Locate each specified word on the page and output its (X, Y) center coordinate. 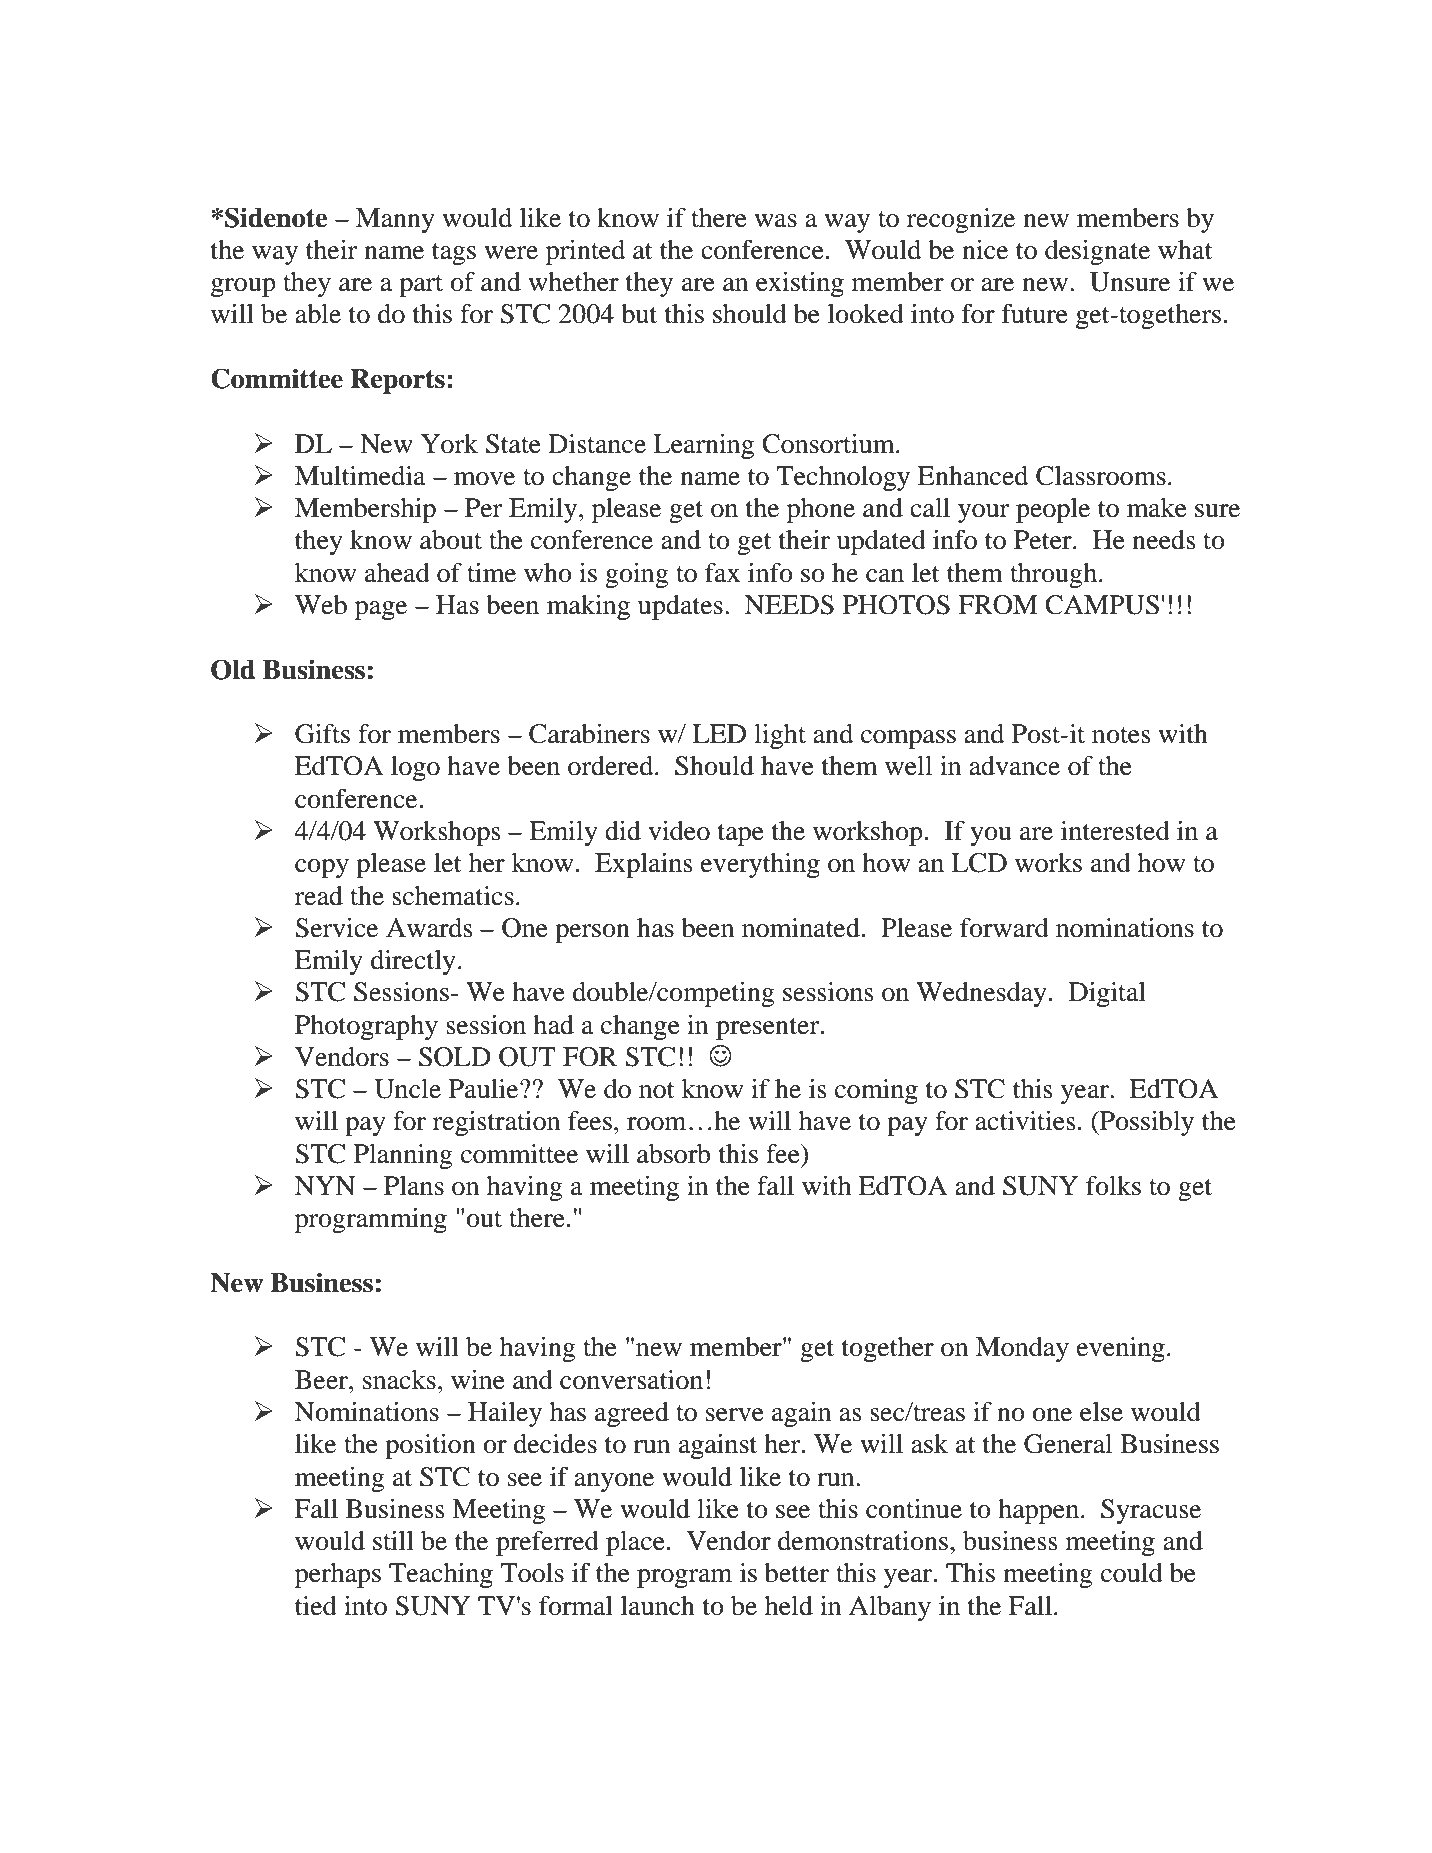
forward (1004, 928)
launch (658, 1606)
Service (336, 928)
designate (1097, 252)
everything (760, 865)
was (775, 221)
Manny (395, 220)
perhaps (338, 1575)
